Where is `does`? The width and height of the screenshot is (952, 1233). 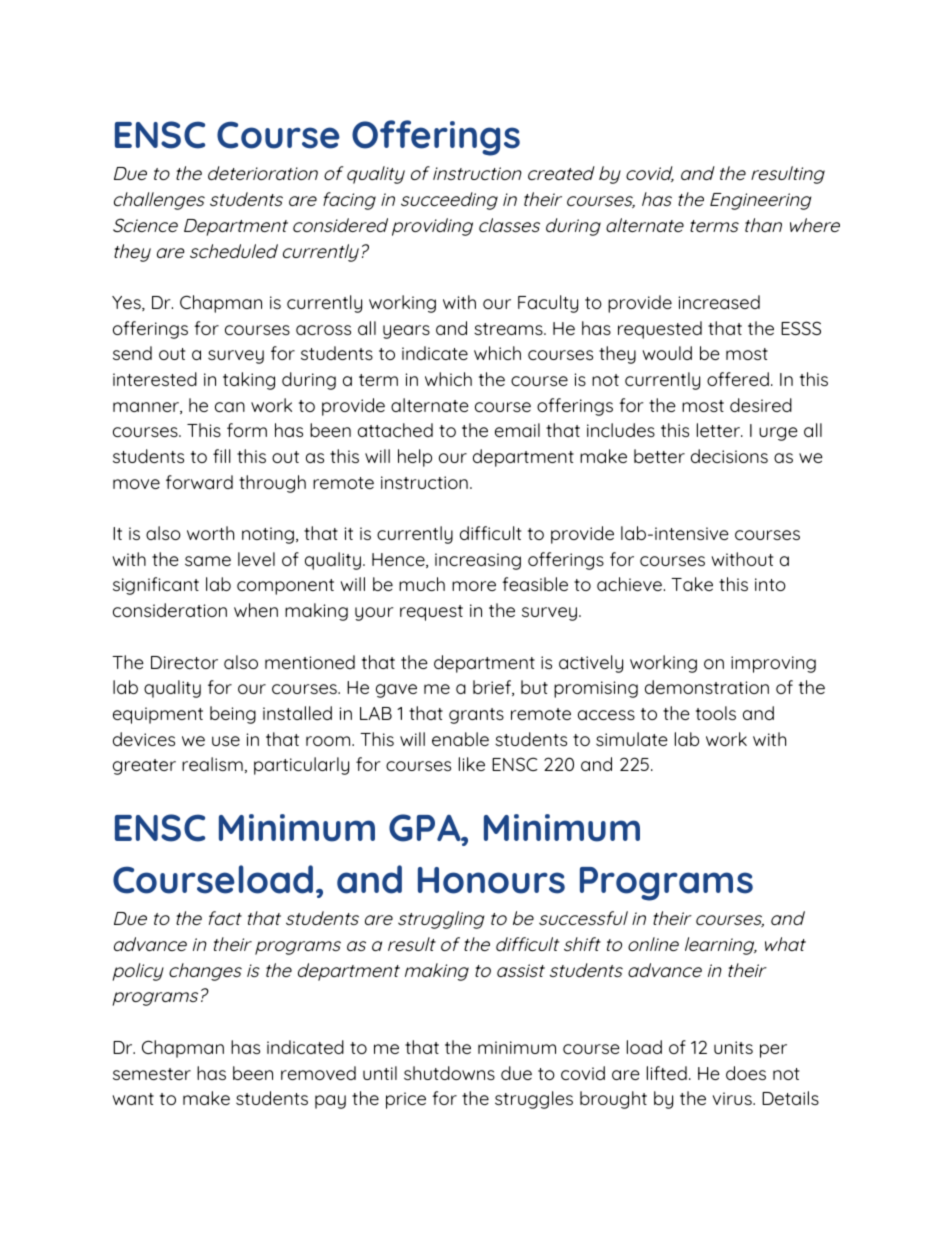 does is located at coordinates (746, 1073).
